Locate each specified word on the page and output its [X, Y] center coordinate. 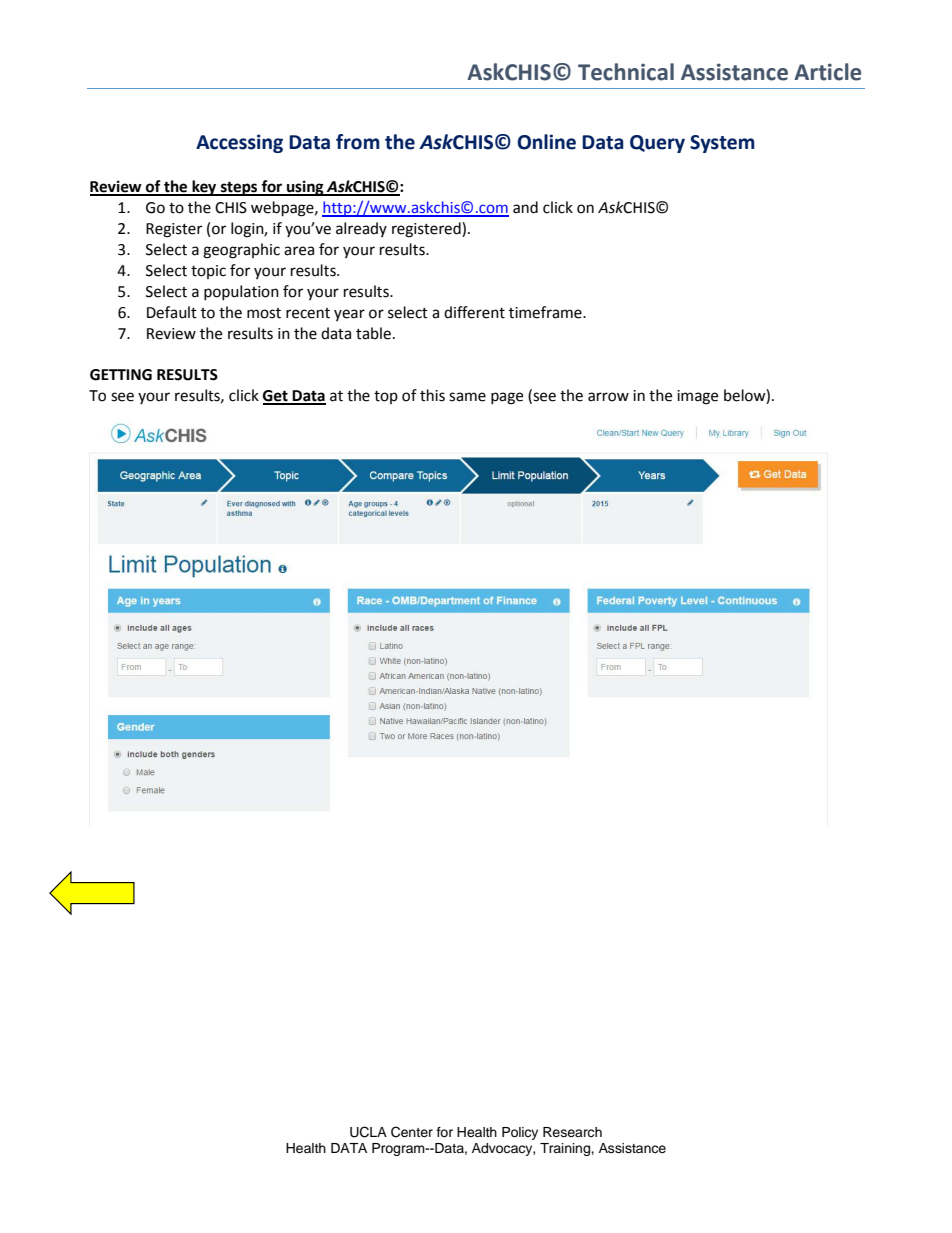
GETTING [121, 375]
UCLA [368, 1132]
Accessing [239, 143]
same [467, 397]
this [432, 395]
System [722, 144]
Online [546, 142]
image [697, 397]
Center [412, 1132]
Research [572, 1132]
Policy [520, 1133]
